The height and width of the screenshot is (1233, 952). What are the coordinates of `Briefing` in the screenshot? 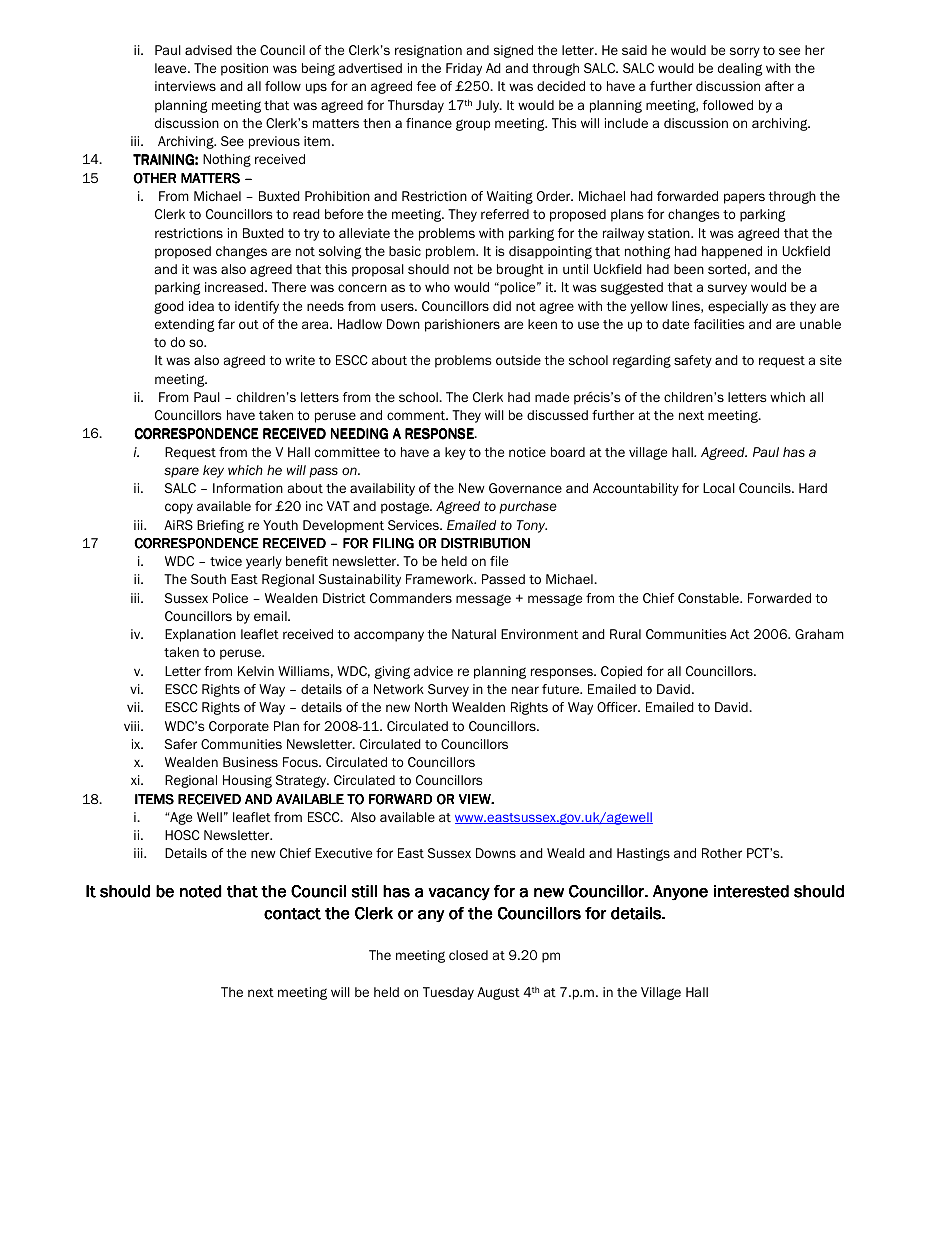 It's located at (220, 526).
